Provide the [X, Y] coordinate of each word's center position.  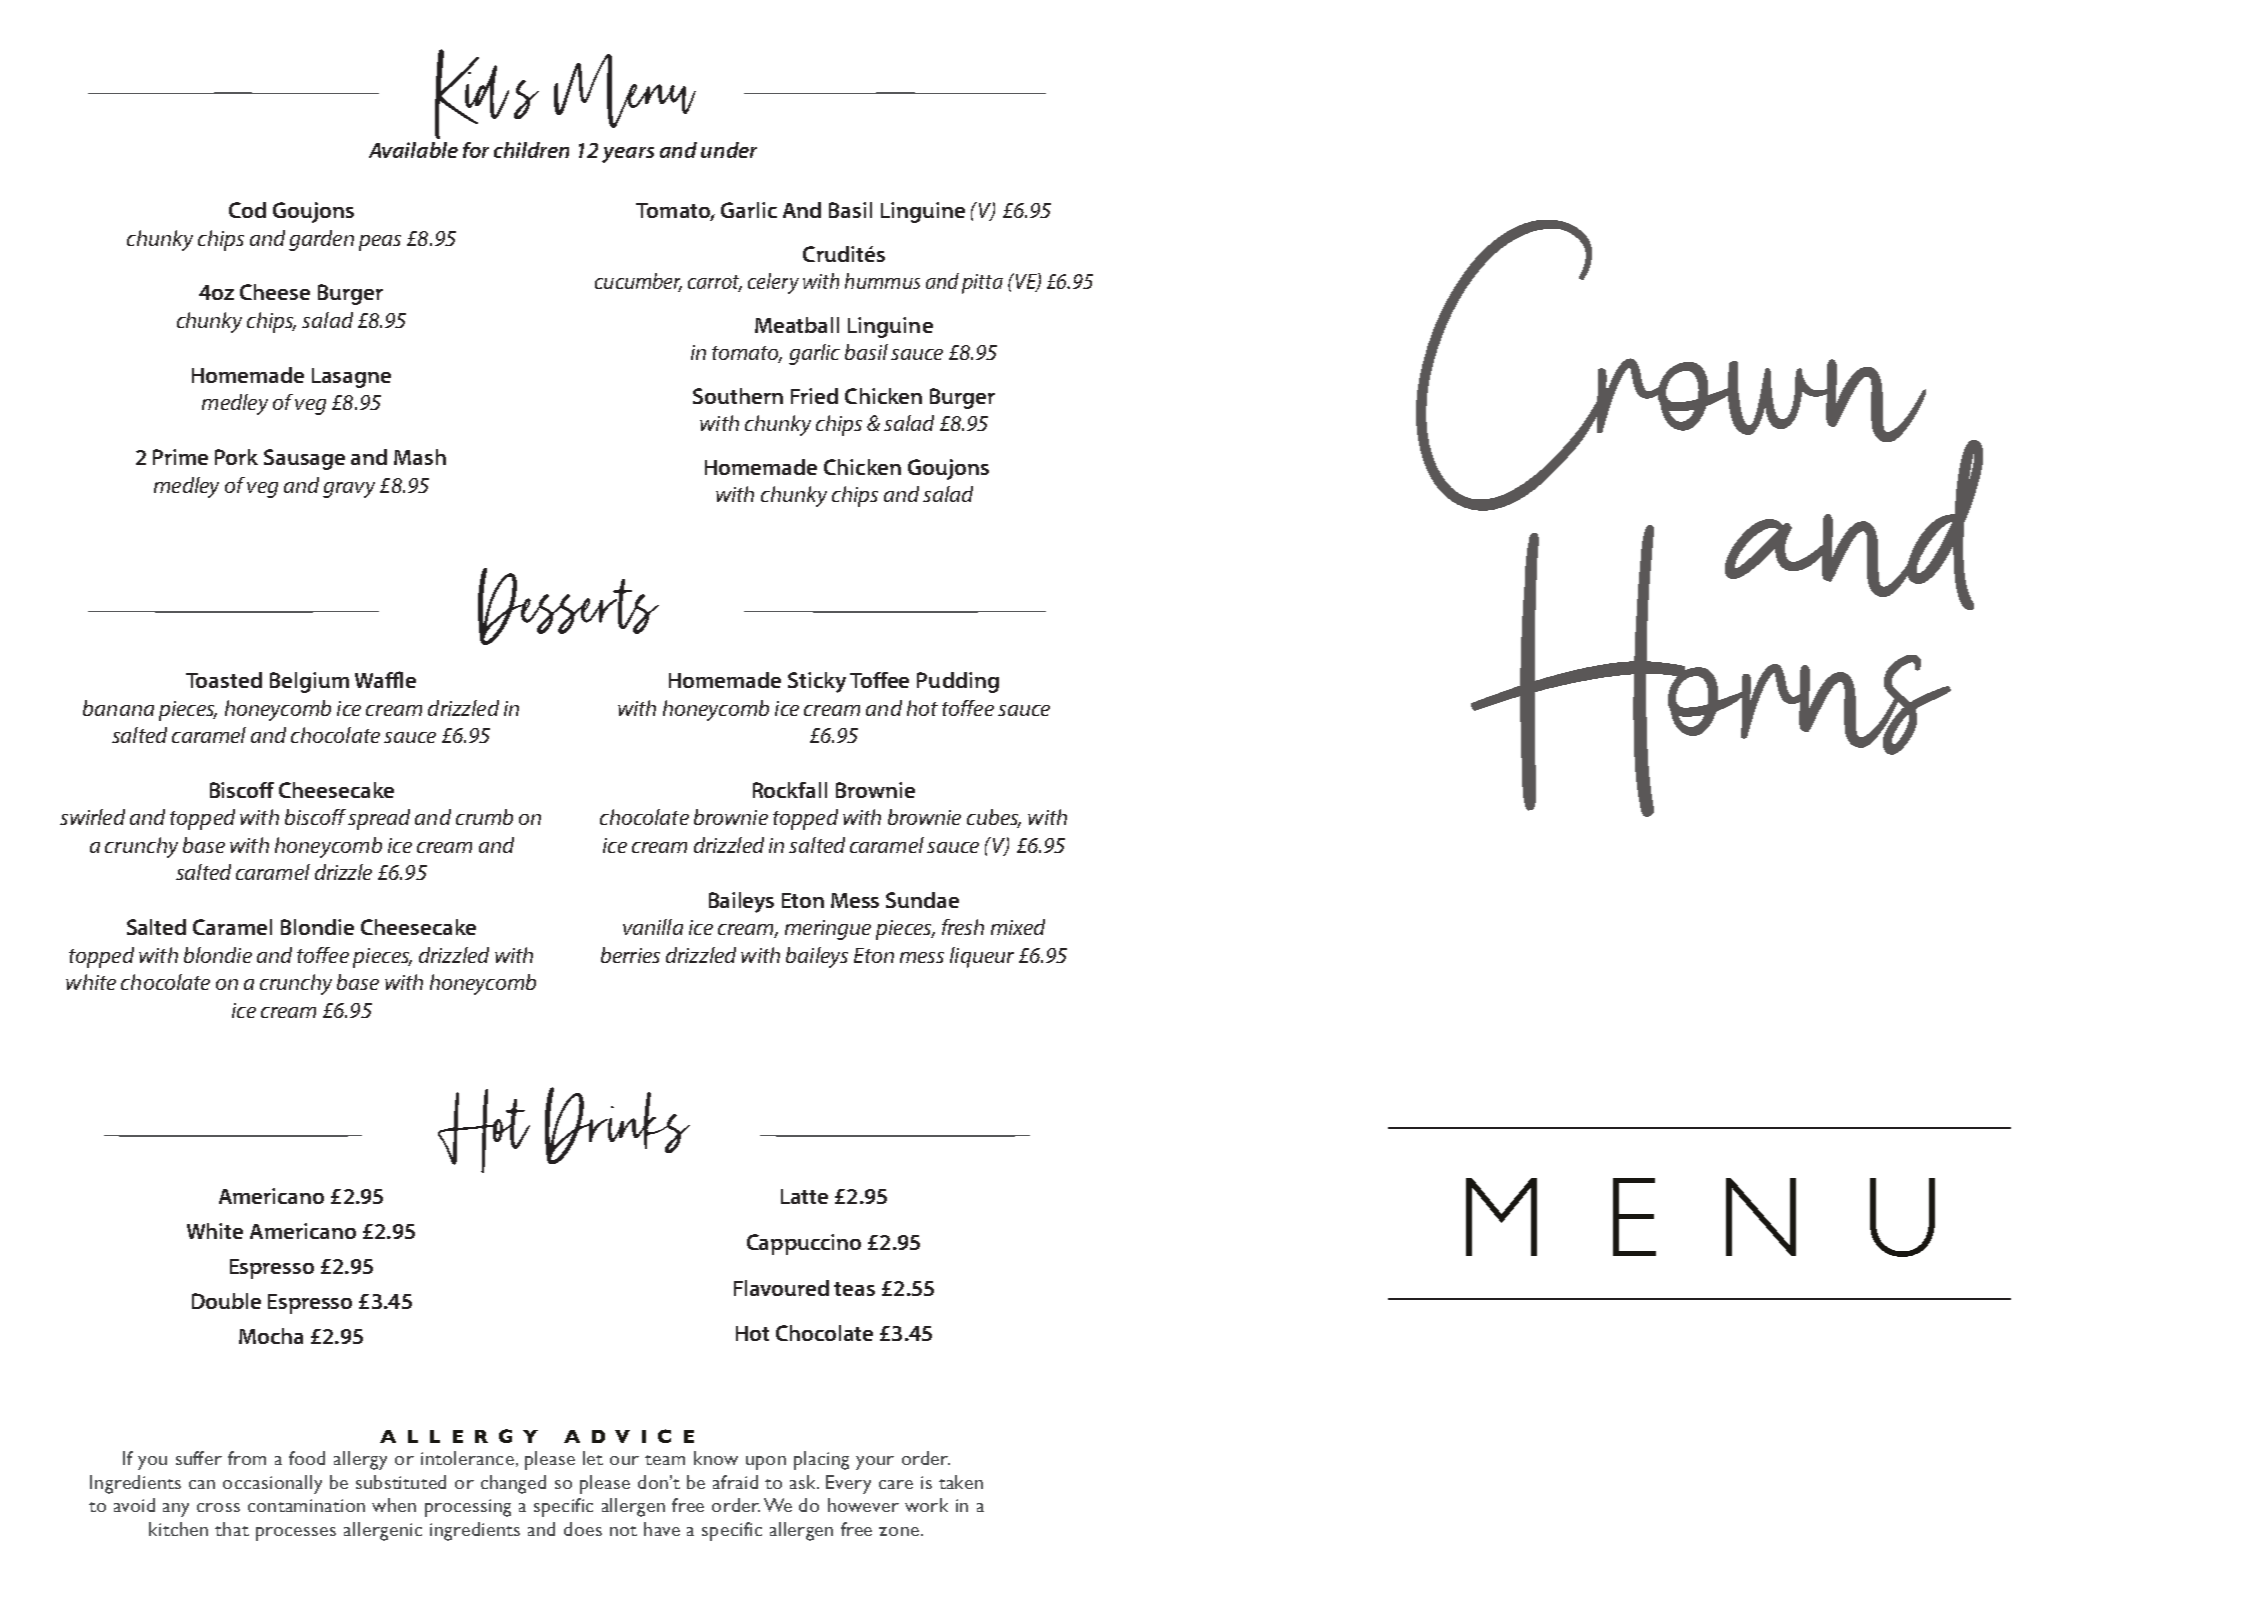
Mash [420, 457]
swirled [92, 817]
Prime [180, 457]
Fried [814, 396]
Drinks [617, 1125]
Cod [247, 210]
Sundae [922, 900]
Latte [804, 1196]
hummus [882, 281]
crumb [484, 817]
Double [226, 1301]
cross [218, 1507]
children [531, 150]
